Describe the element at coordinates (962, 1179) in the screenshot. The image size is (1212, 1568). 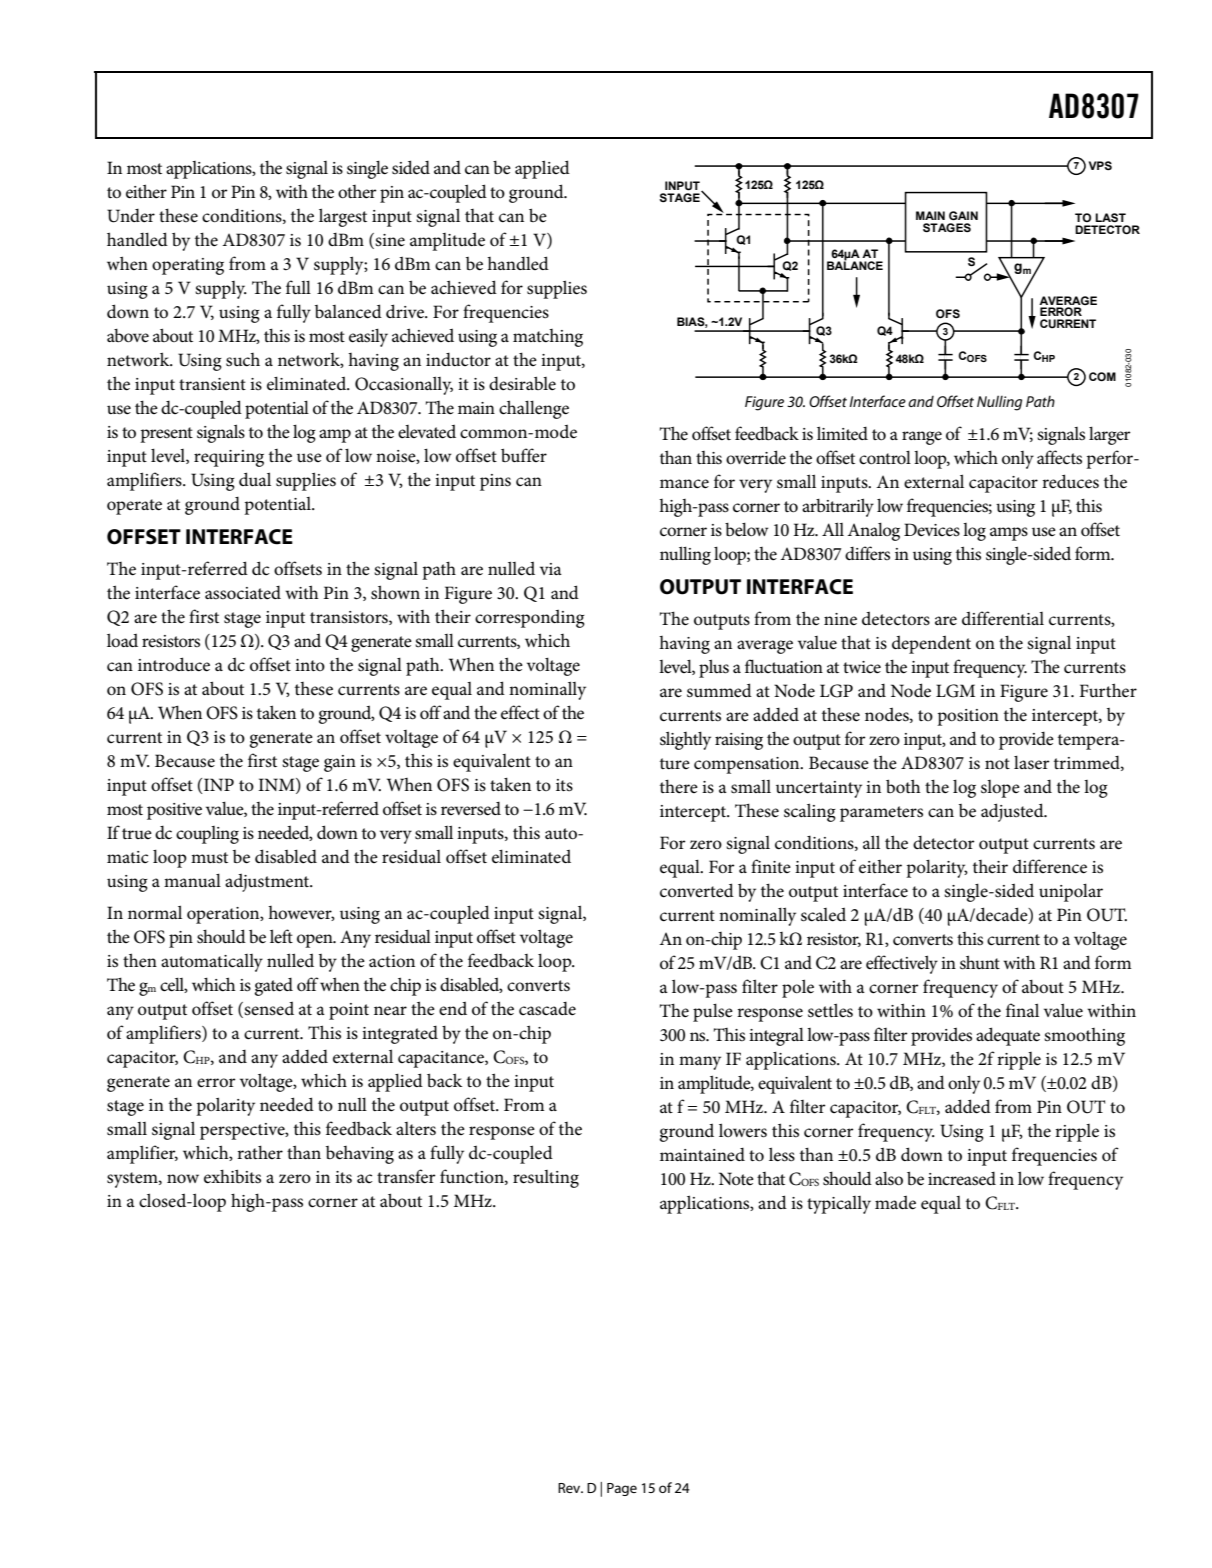
I see `increased` at that location.
